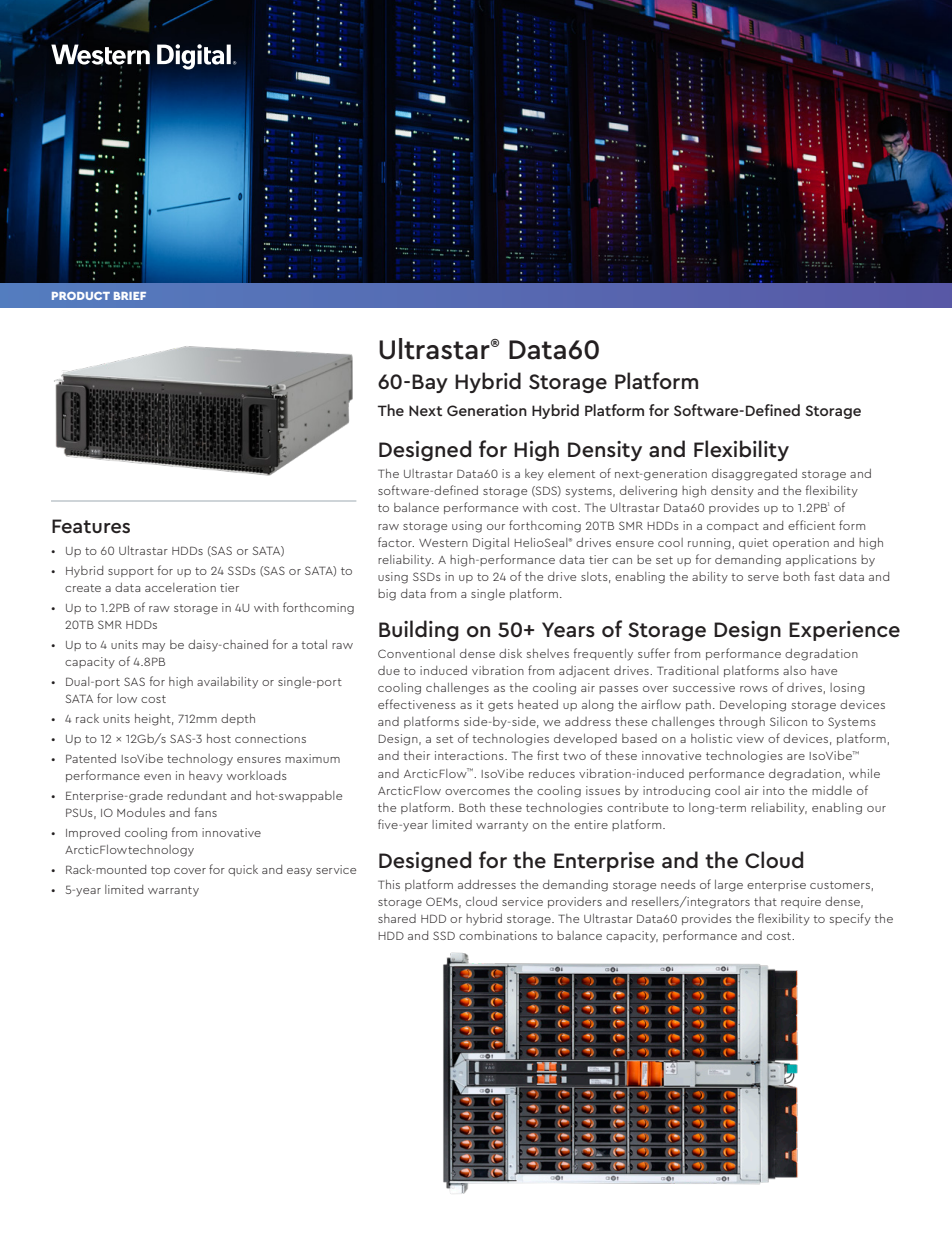  I want to click on disaggregated, so click(754, 475).
